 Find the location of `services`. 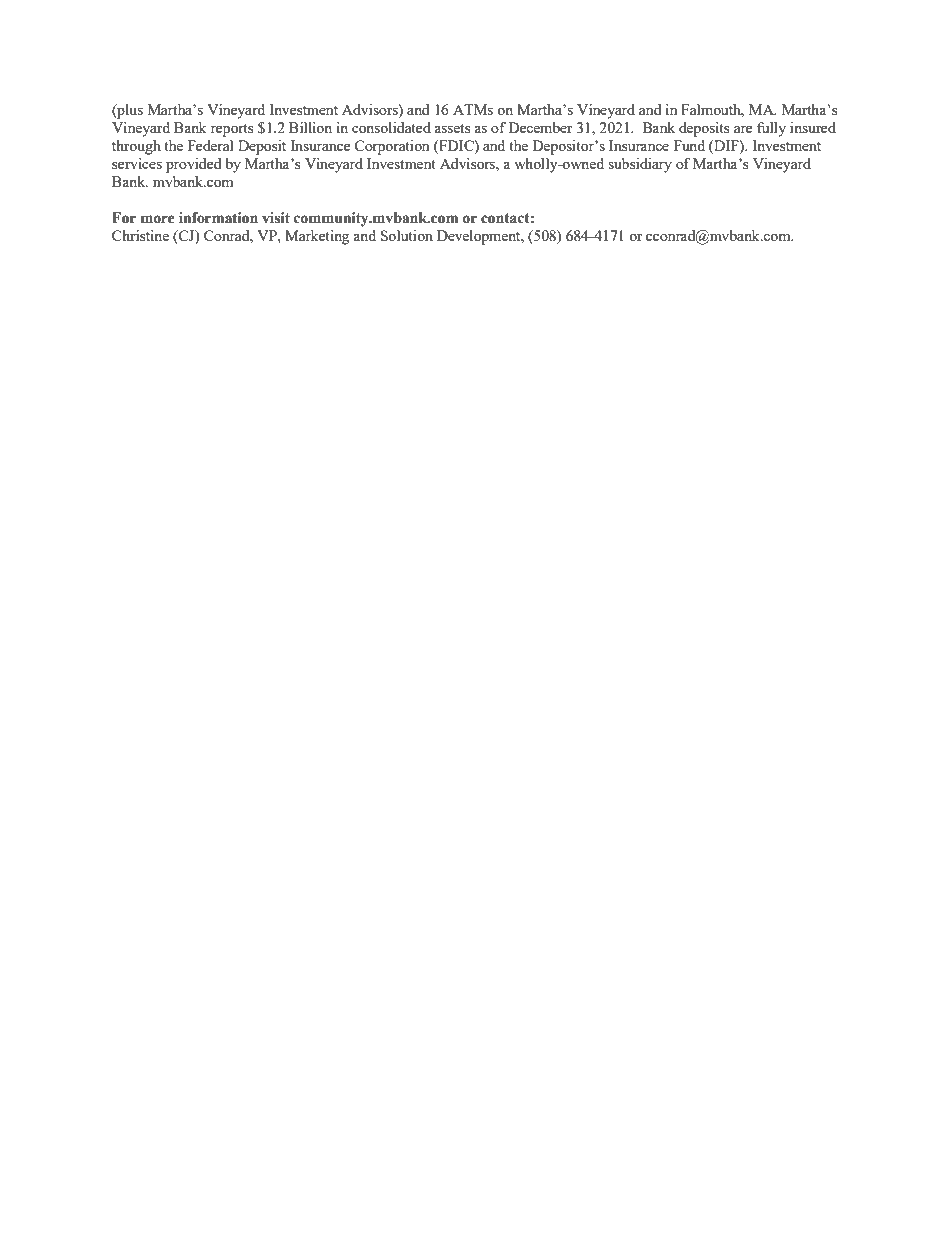

services is located at coordinates (137, 163).
